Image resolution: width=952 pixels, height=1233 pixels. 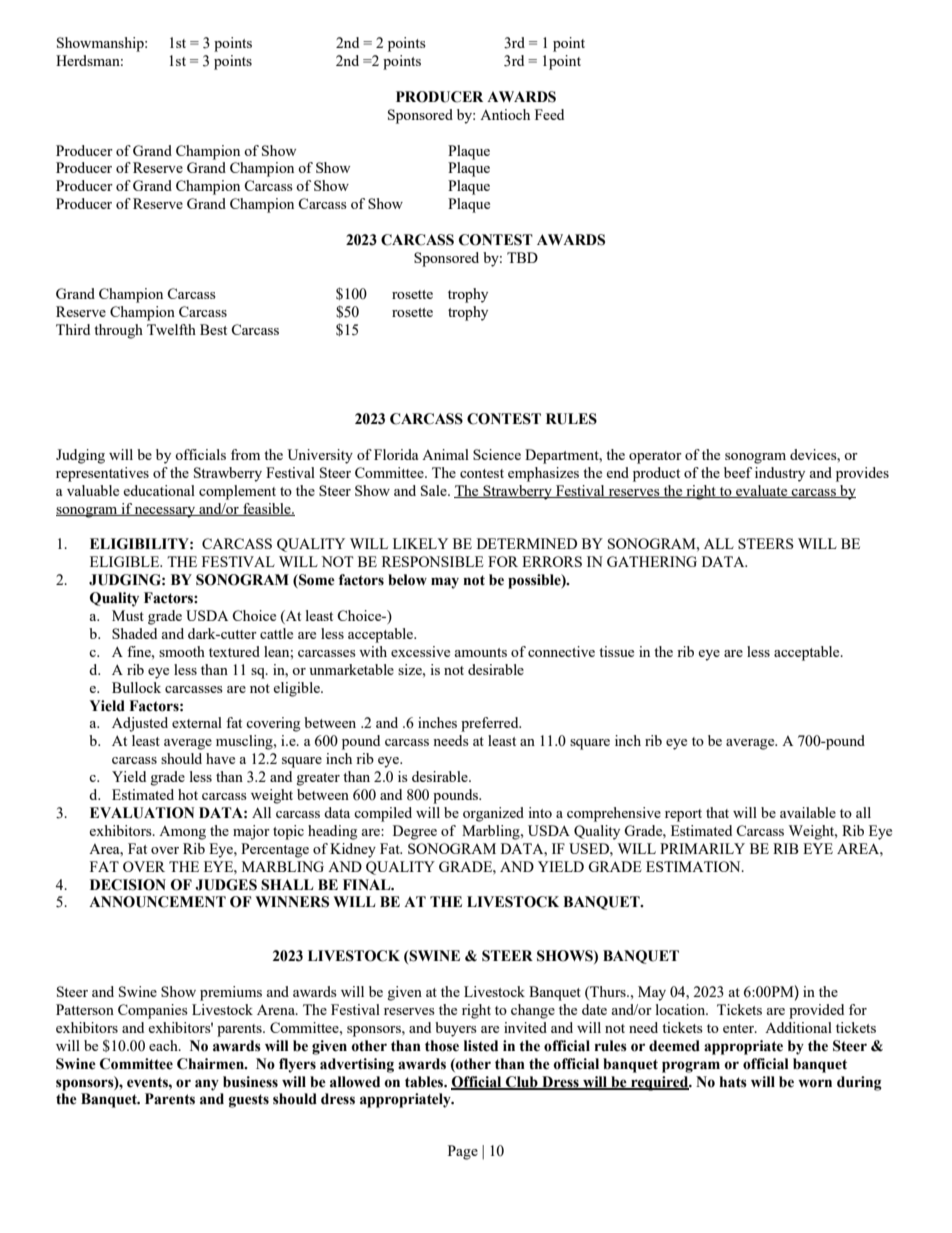 What do you see at coordinates (157, 902) in the image?
I see `ANNOUNCEMENT` at bounding box center [157, 902].
